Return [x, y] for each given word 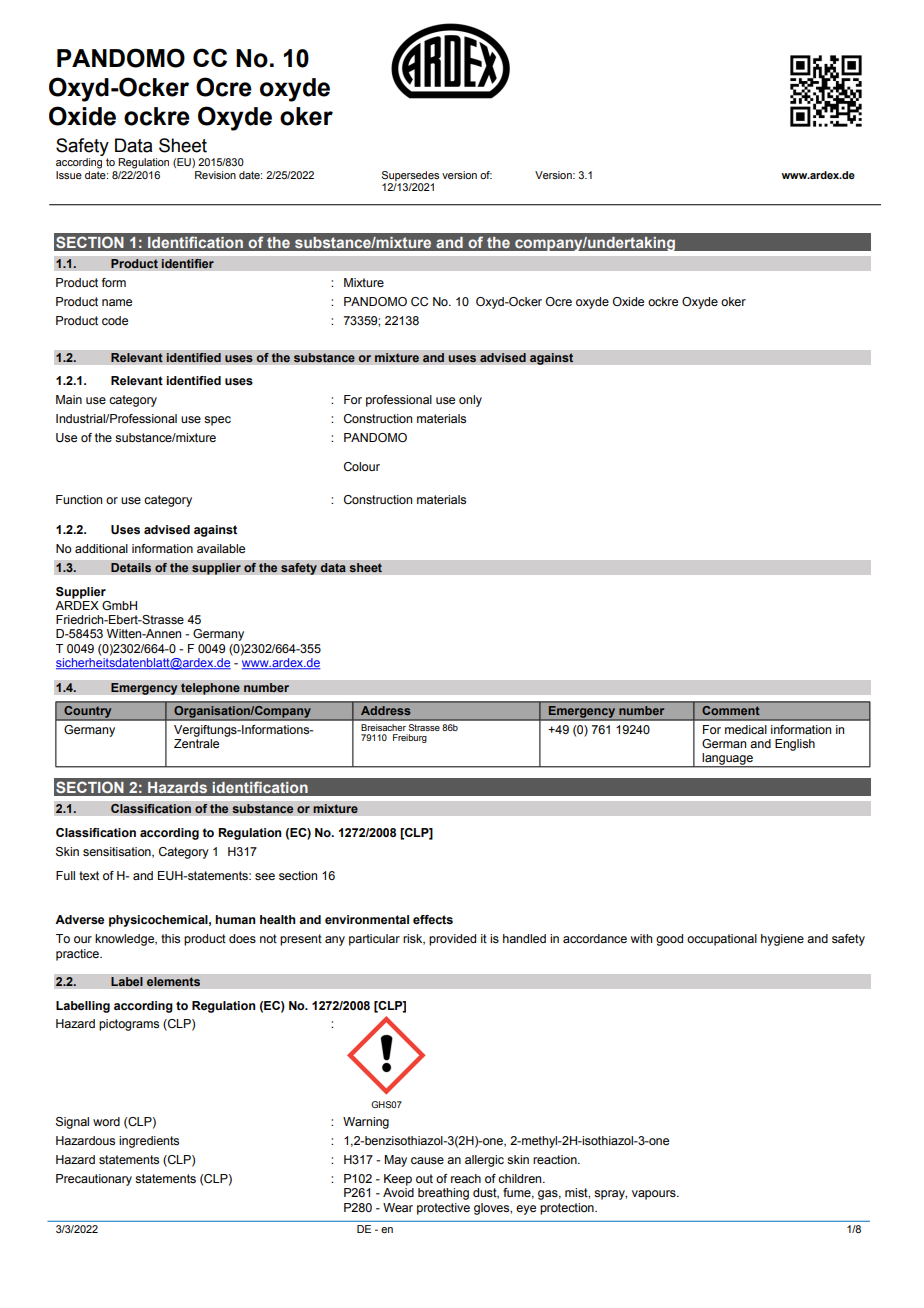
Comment [731, 710]
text [89, 875]
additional [101, 548]
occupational [722, 940]
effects [433, 919]
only [470, 401]
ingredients [149, 1142]
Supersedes [410, 176]
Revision [215, 175]
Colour [362, 466]
